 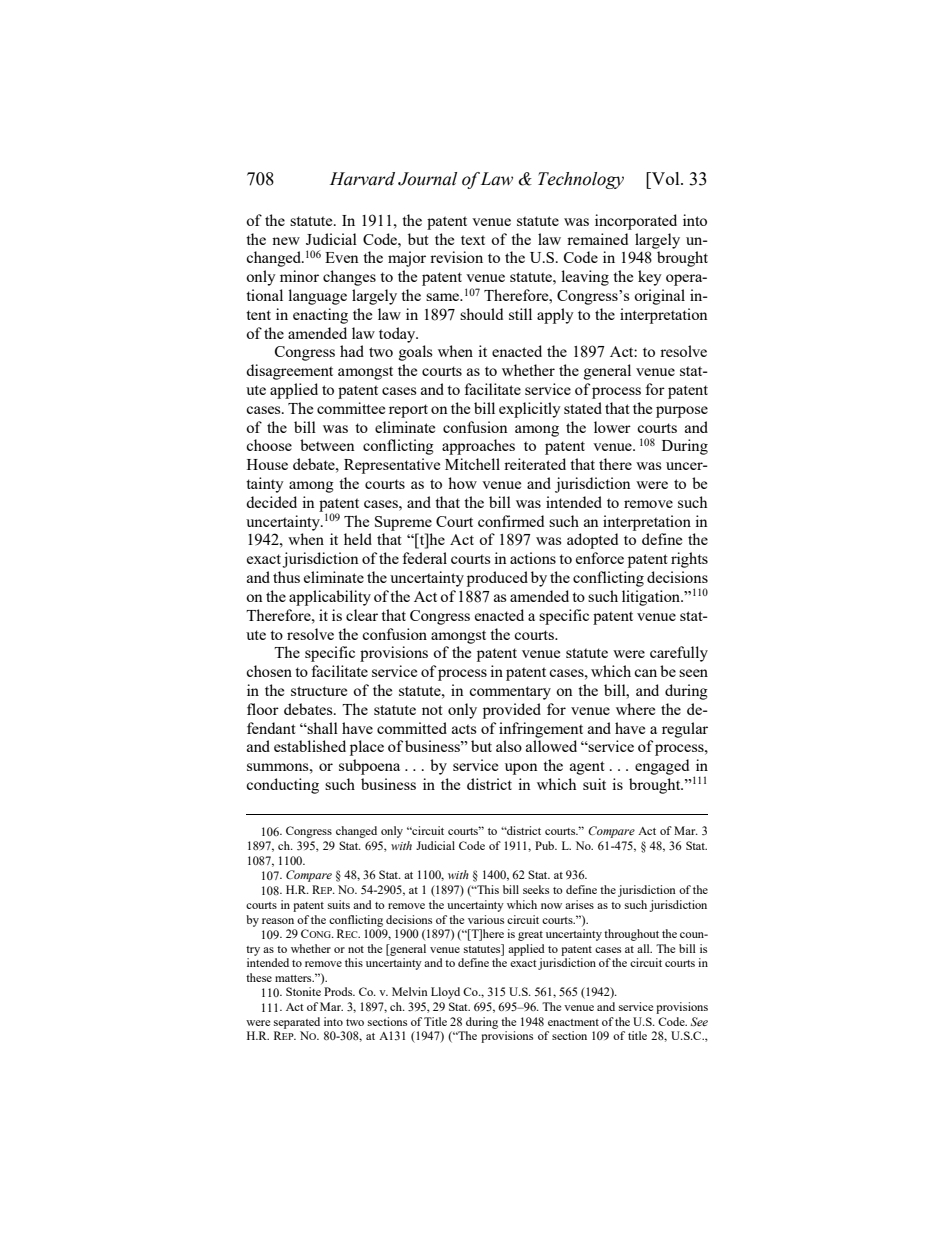 I want to click on established, so click(x=310, y=746).
